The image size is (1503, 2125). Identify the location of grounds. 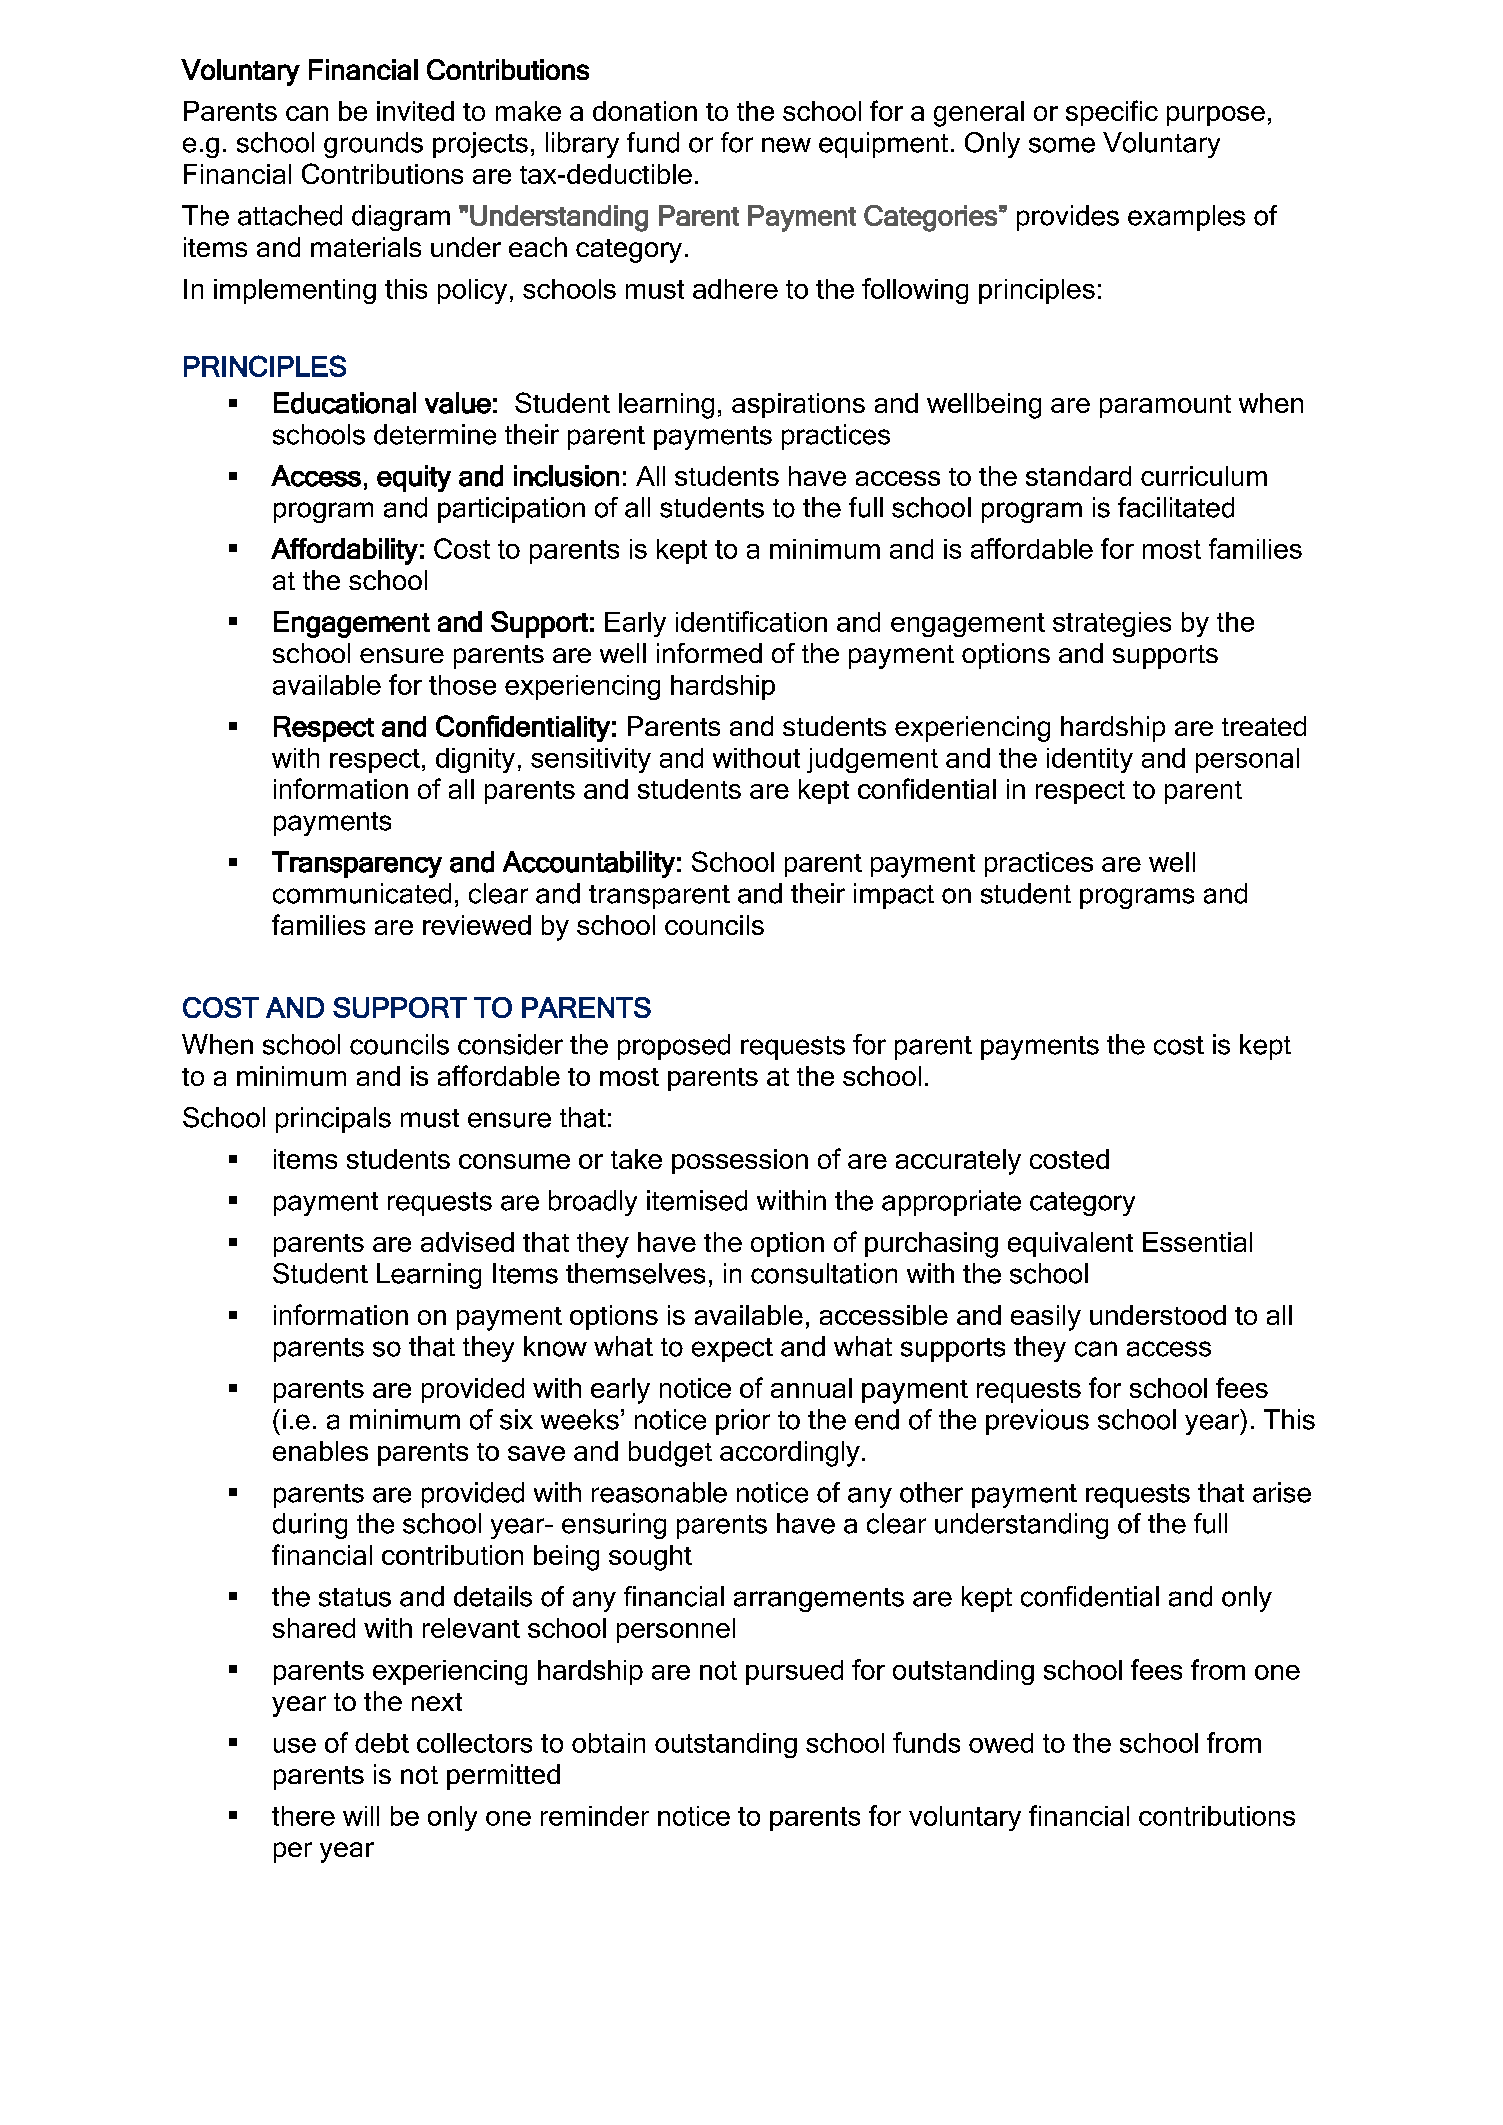
(373, 145).
